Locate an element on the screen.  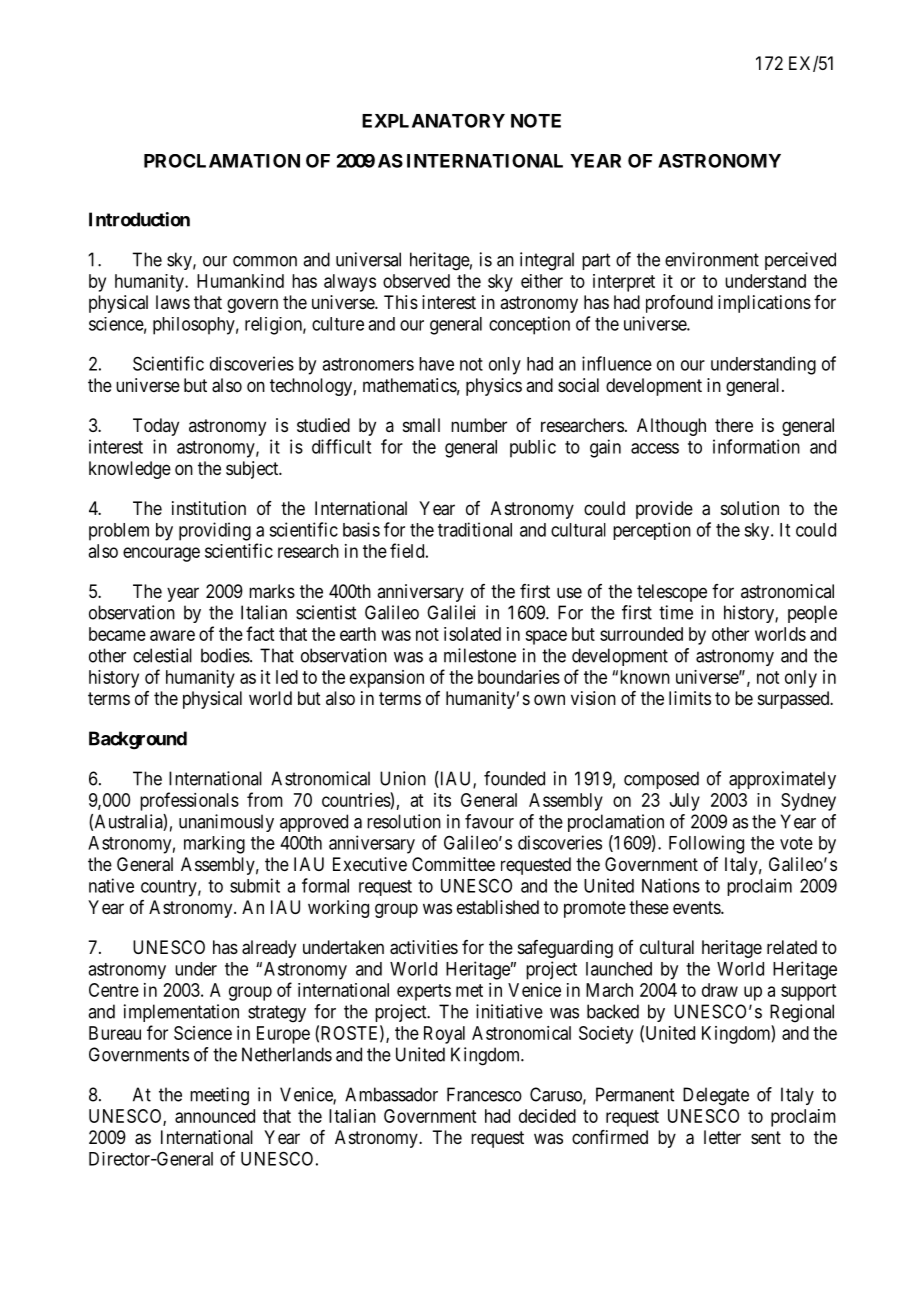
information is located at coordinates (756, 446).
